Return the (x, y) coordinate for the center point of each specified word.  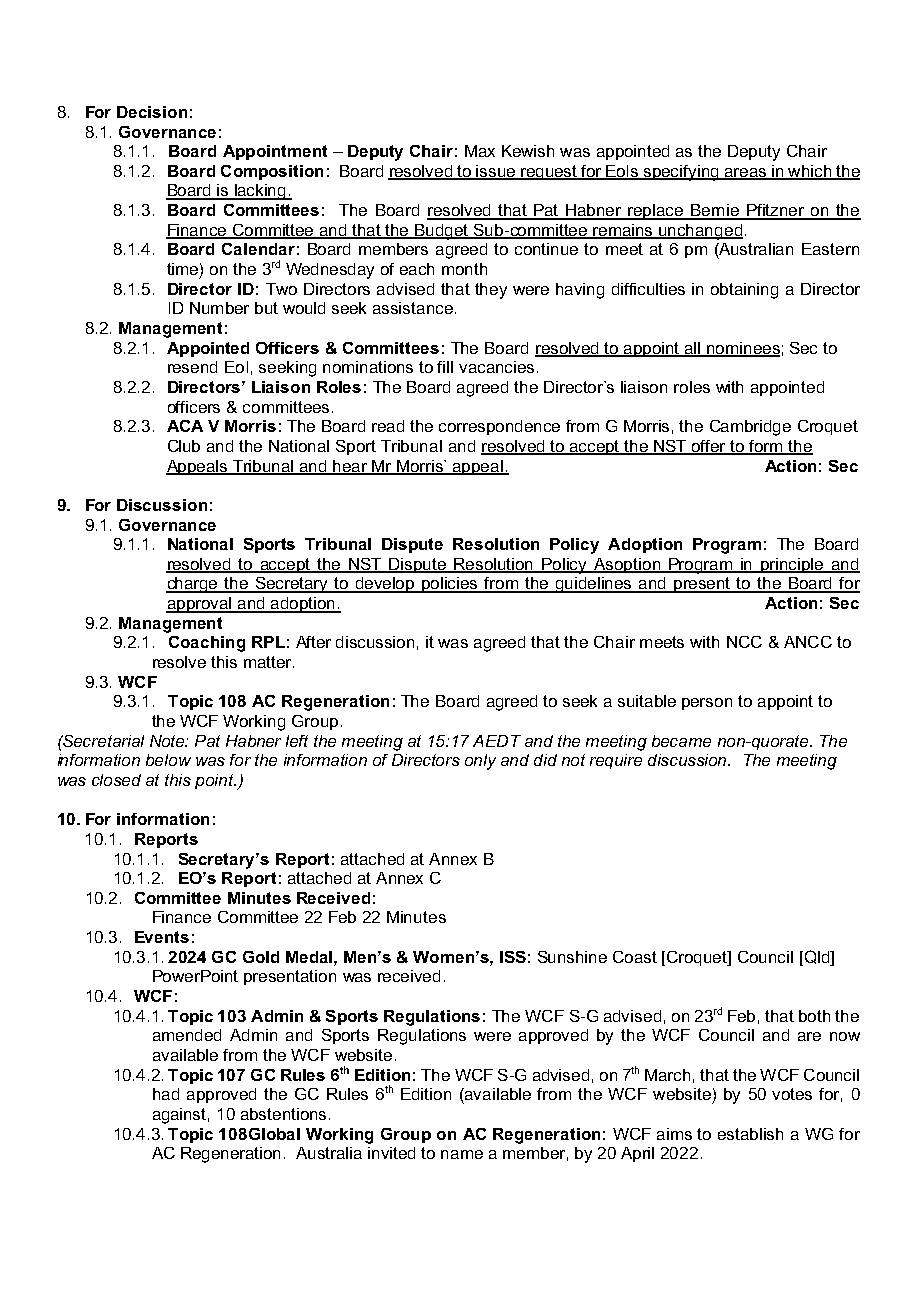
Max (480, 151)
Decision (152, 112)
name (462, 1154)
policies (451, 585)
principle (793, 565)
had (166, 1094)
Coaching (207, 644)
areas (745, 173)
